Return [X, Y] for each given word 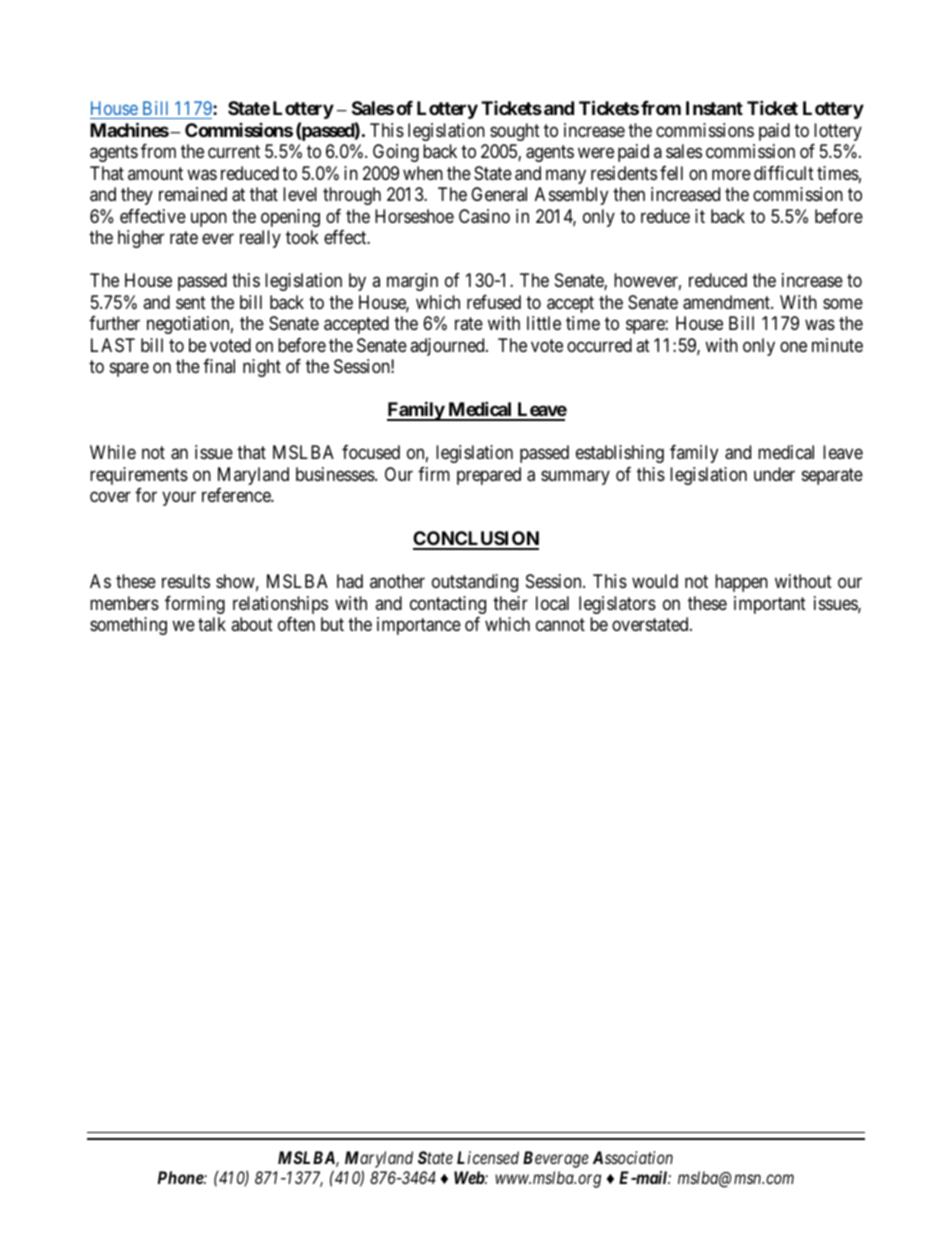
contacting [448, 605]
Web [470, 1177]
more [731, 174]
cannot [560, 624]
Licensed [488, 1157]
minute [837, 345]
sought [515, 132]
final [219, 366]
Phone [181, 1177]
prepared [489, 476]
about [252, 624]
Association [633, 1157]
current [234, 152]
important [770, 605]
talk [212, 624]
